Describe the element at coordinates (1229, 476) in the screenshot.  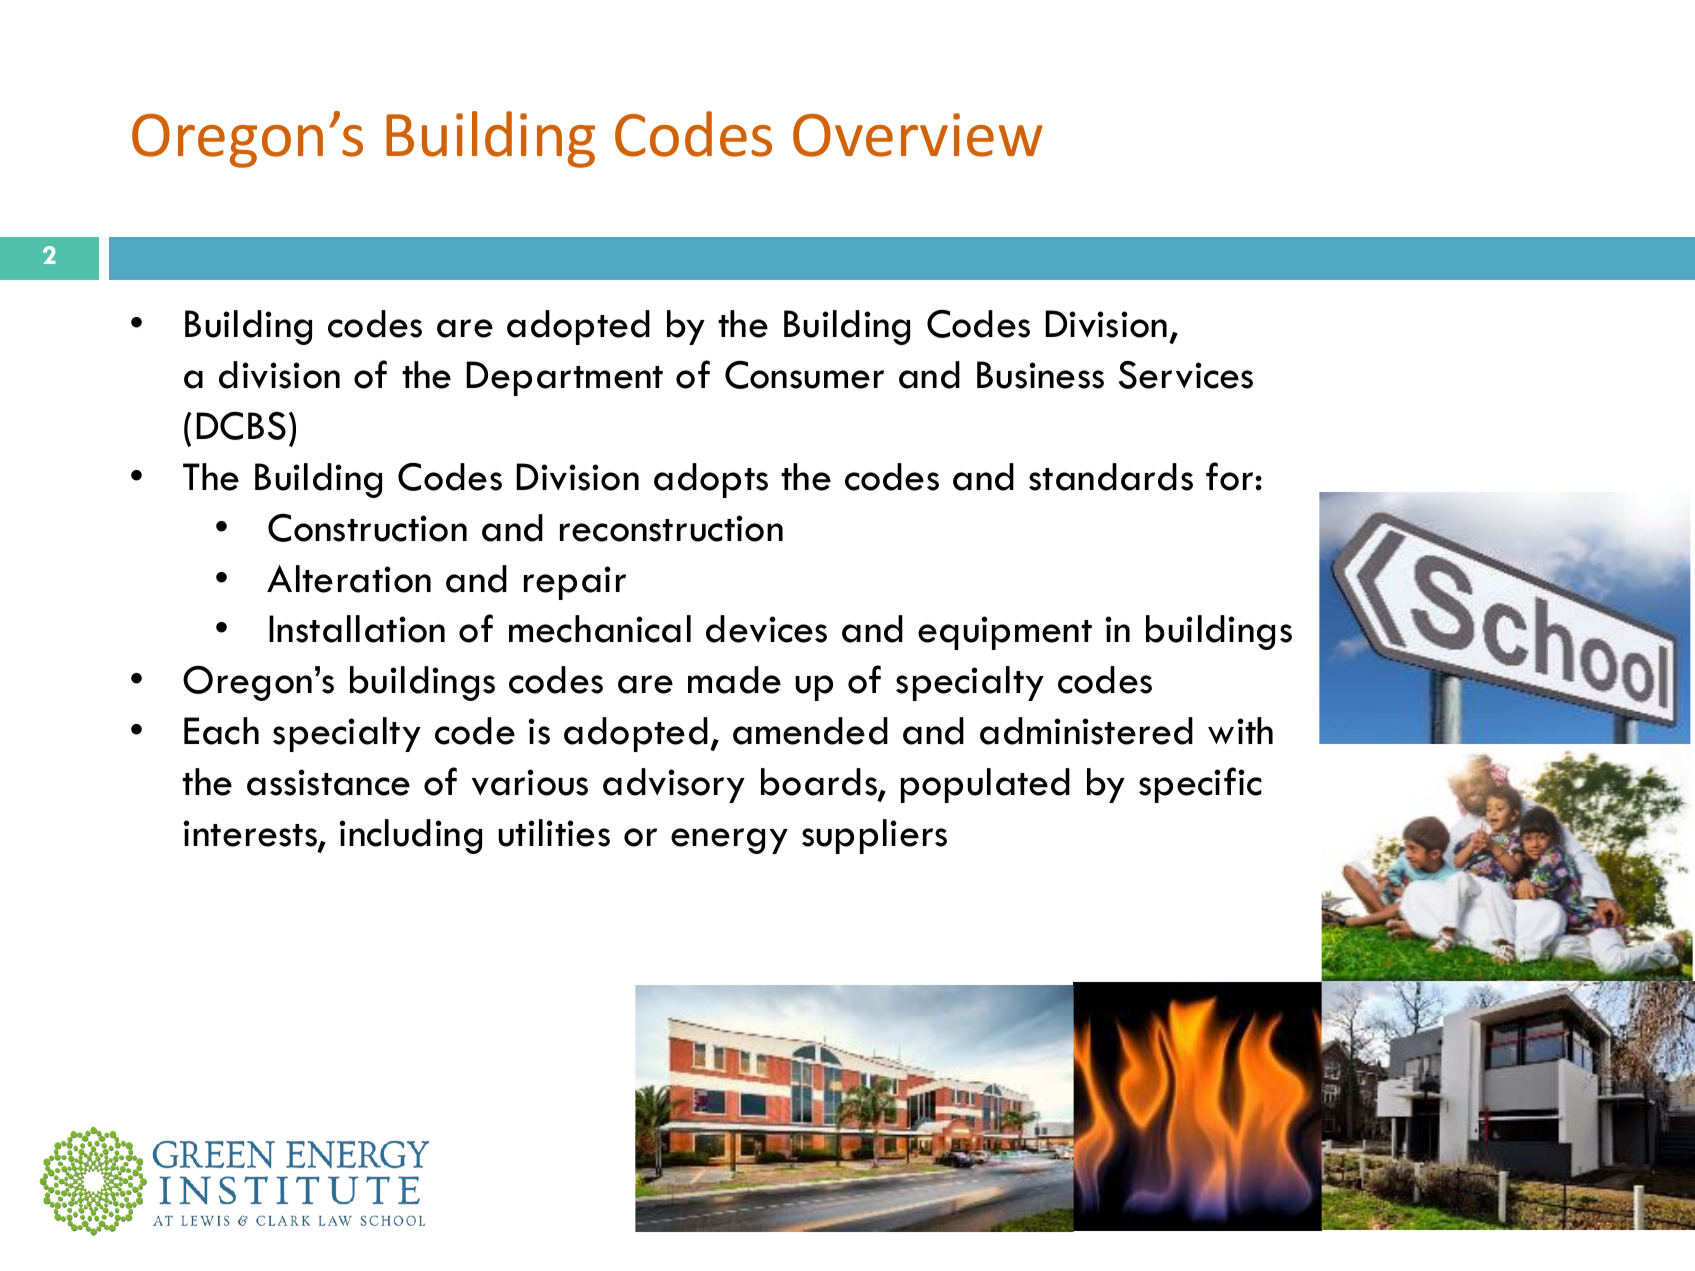
I see `for` at that location.
